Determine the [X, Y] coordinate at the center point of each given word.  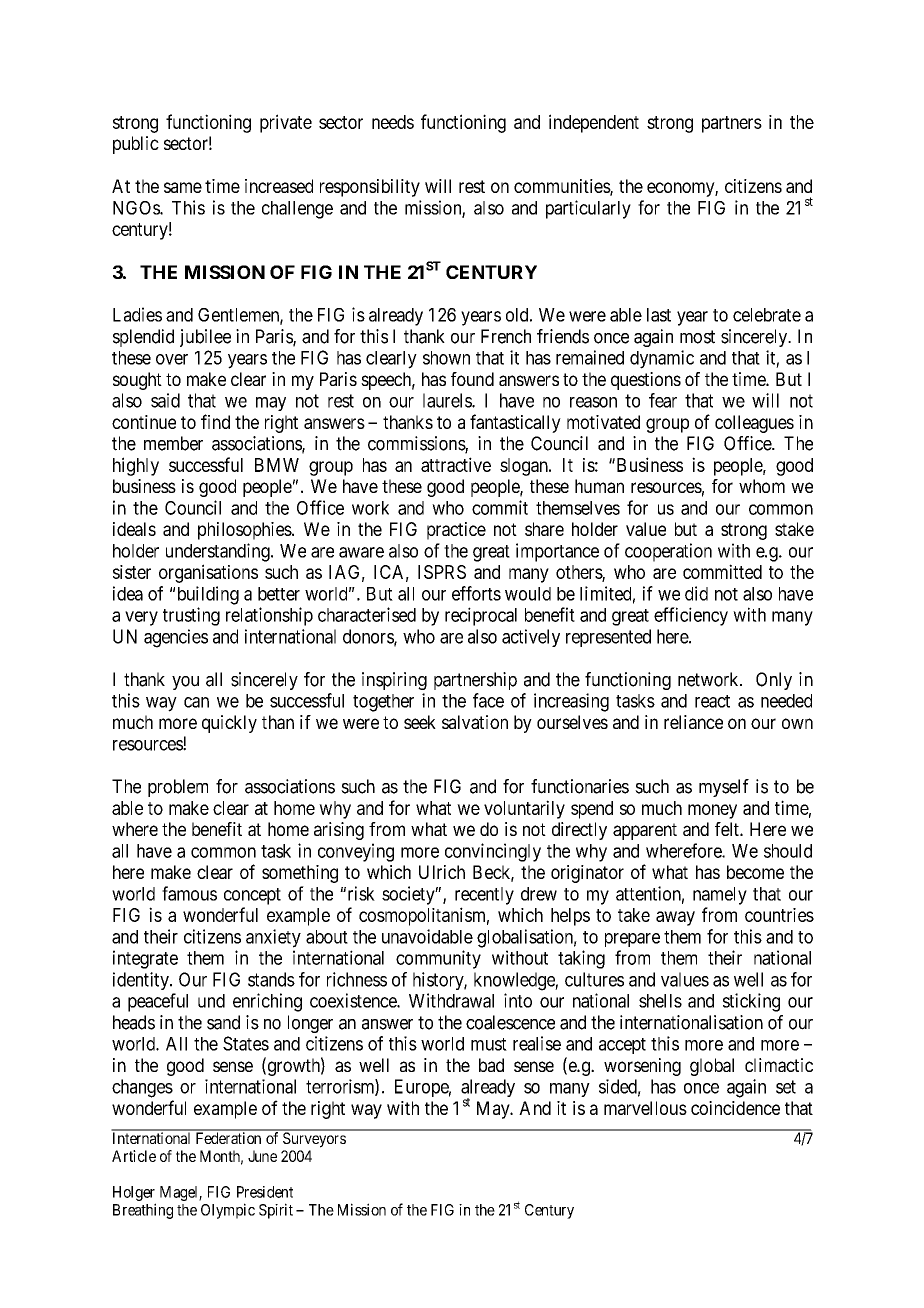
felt [728, 829]
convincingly [493, 852]
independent [594, 123]
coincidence [735, 1108]
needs [393, 122]
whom [762, 486]
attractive [456, 464]
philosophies [245, 531]
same [183, 187]
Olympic [228, 1211]
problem [178, 788]
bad [491, 1065]
